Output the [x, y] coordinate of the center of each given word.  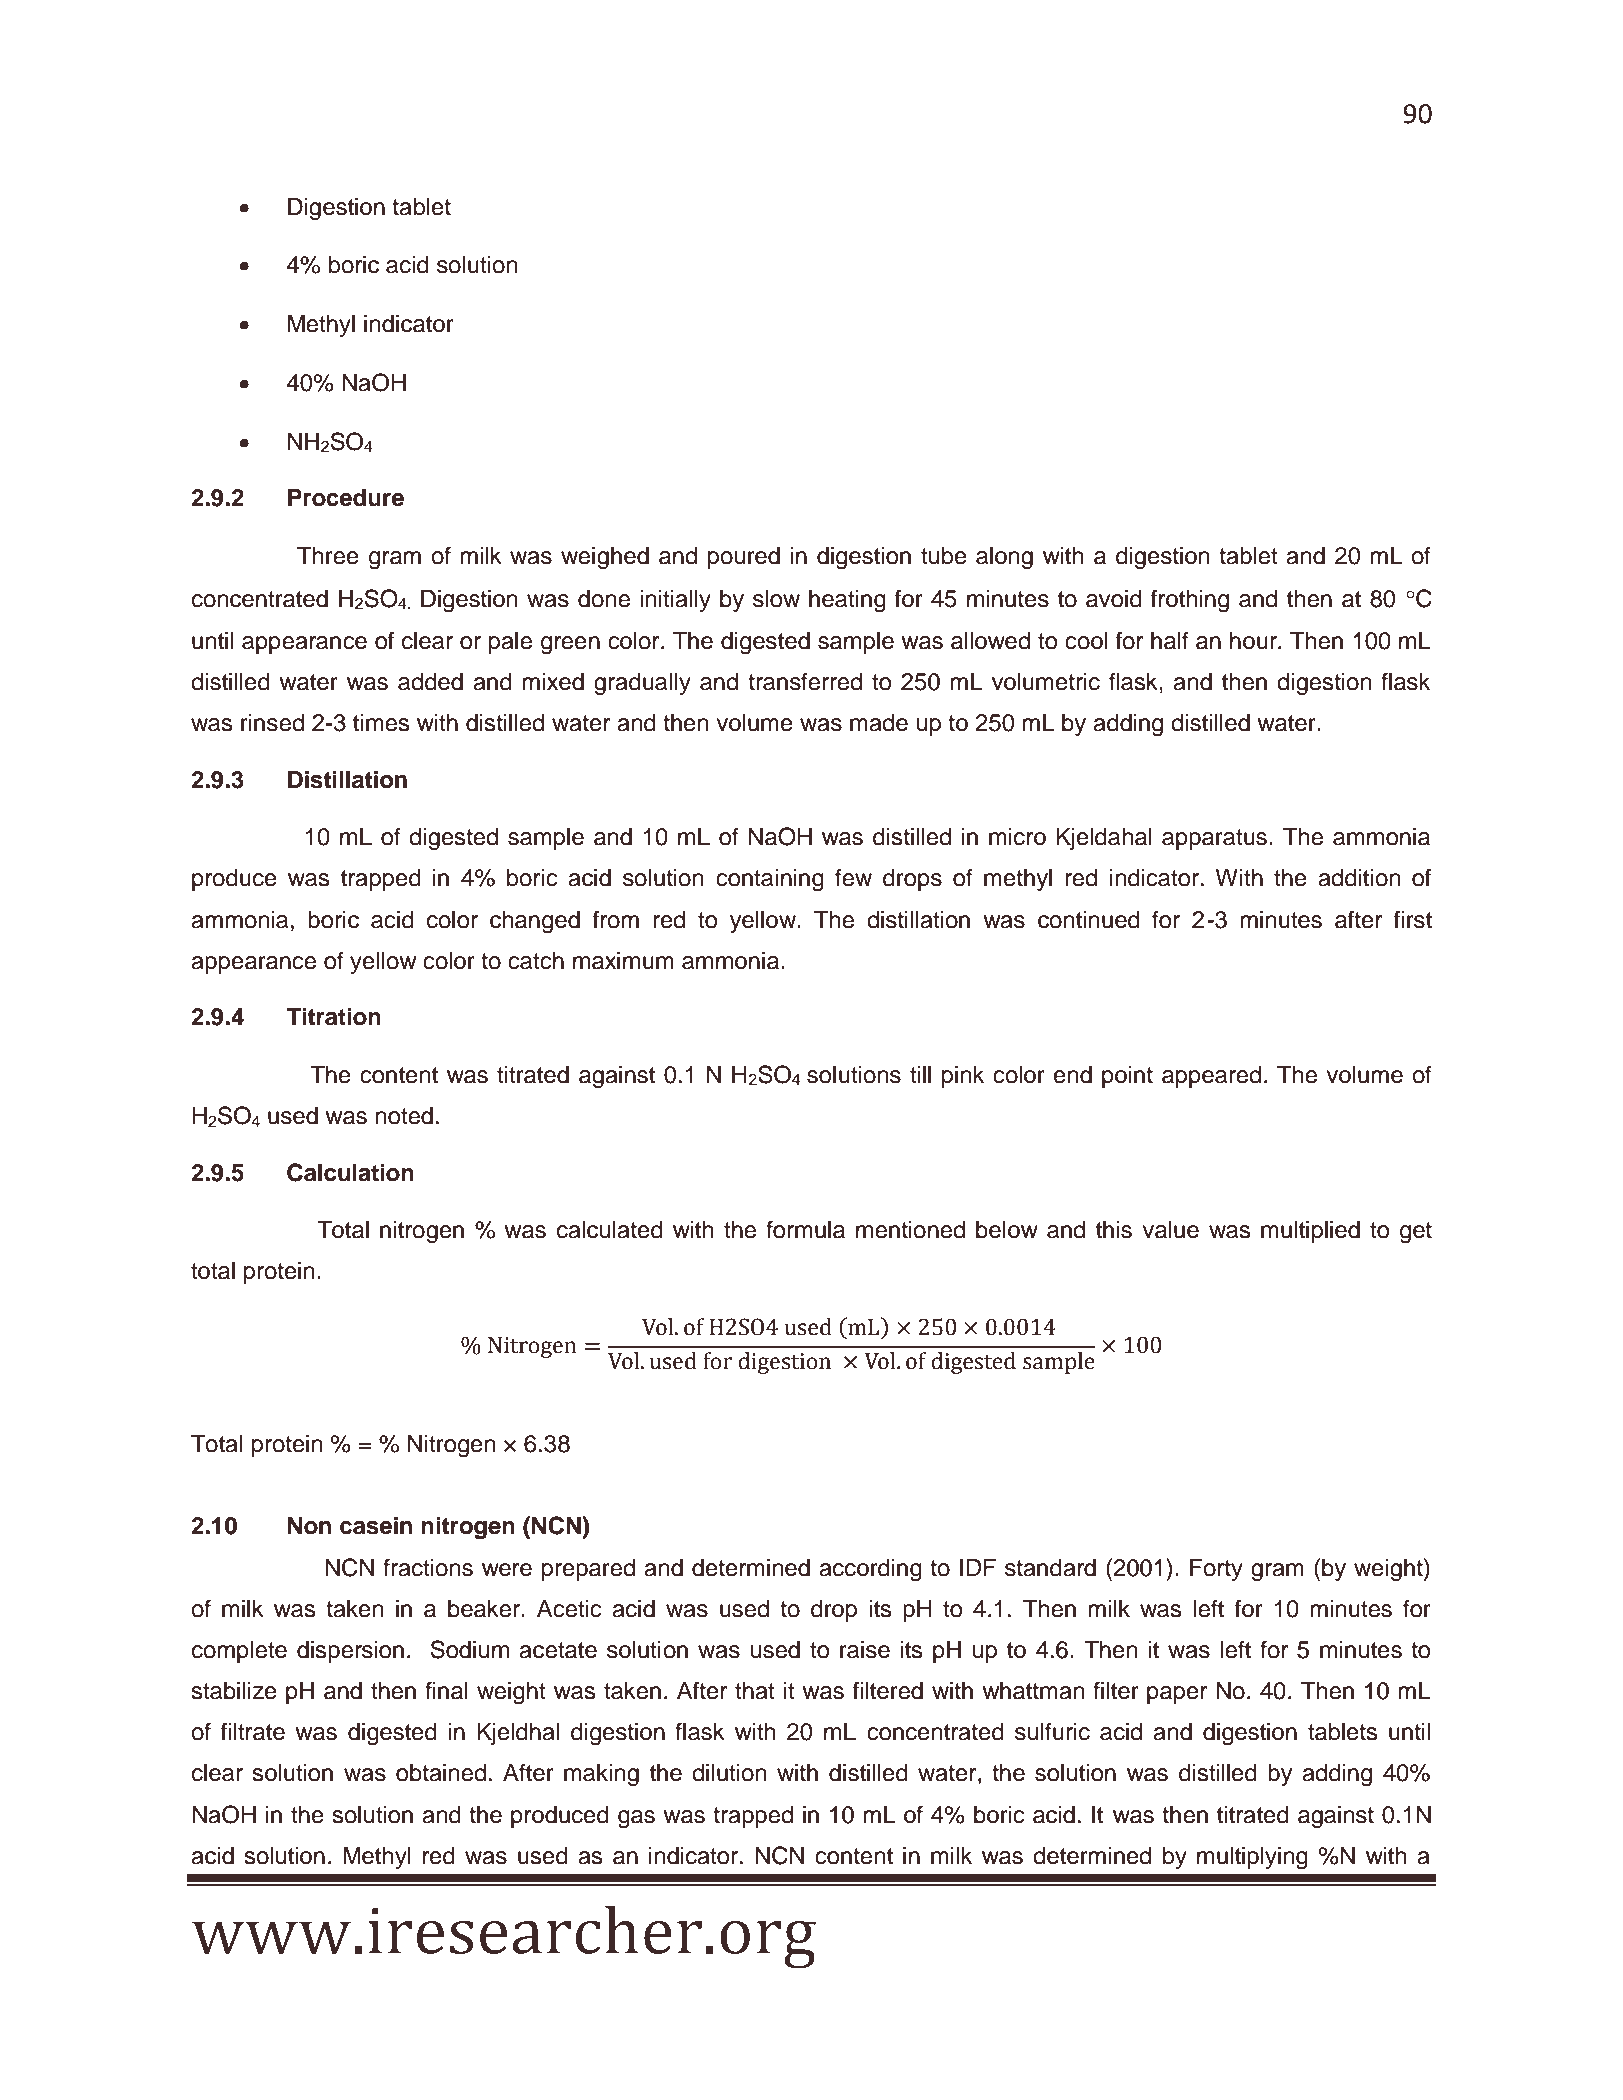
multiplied [1310, 1232]
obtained [441, 1773]
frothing [1190, 601]
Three [328, 556]
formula [805, 1229]
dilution [729, 1773]
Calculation [350, 1172]
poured [744, 558]
